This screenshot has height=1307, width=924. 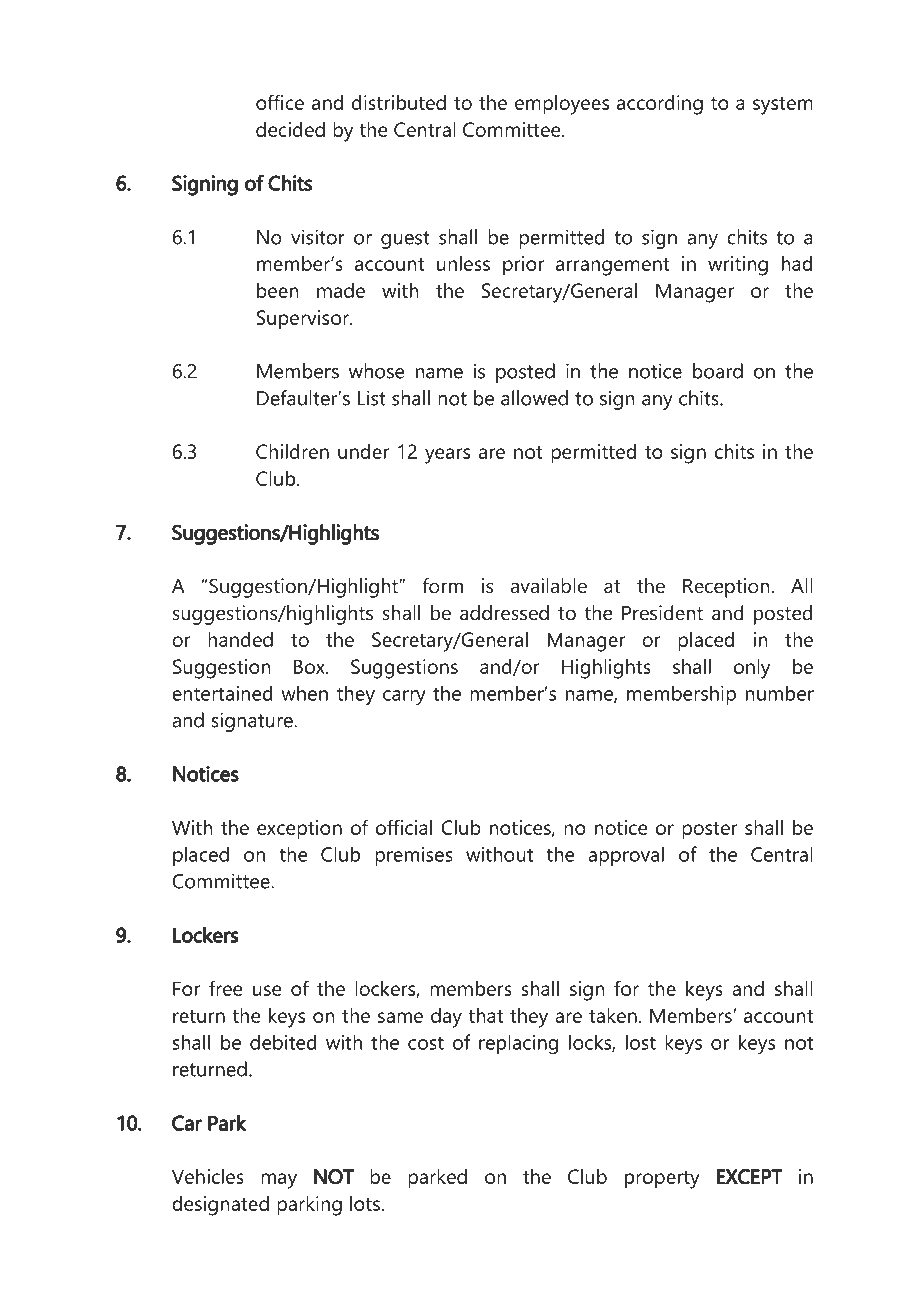 What do you see at coordinates (718, 371) in the screenshot?
I see `board` at bounding box center [718, 371].
